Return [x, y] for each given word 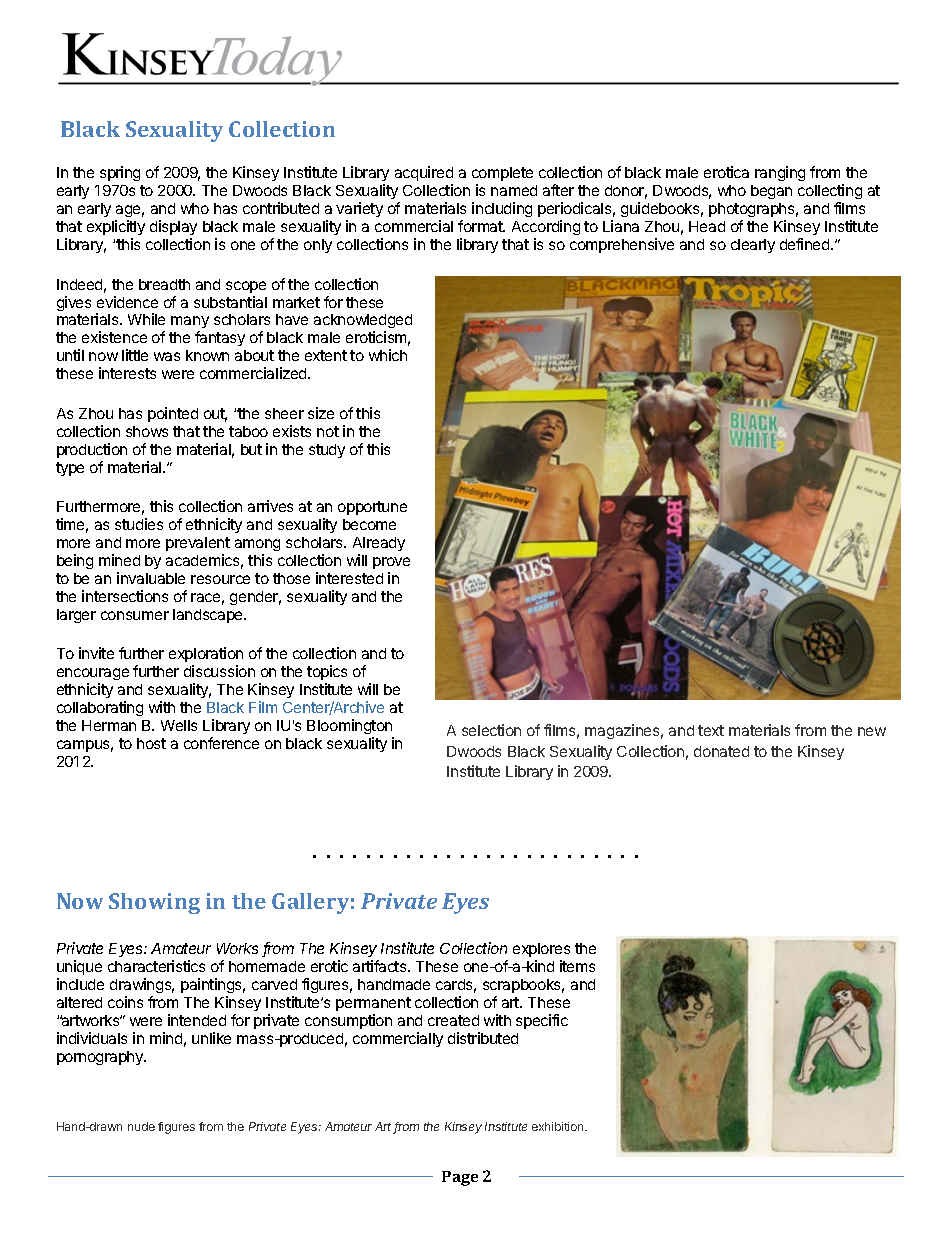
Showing [154, 903]
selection [491, 730]
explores [541, 952]
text [711, 730]
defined [806, 244]
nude [141, 1126]
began [771, 192]
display [173, 227]
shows [147, 431]
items [577, 966]
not [328, 431]
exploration [206, 656]
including [502, 209]
